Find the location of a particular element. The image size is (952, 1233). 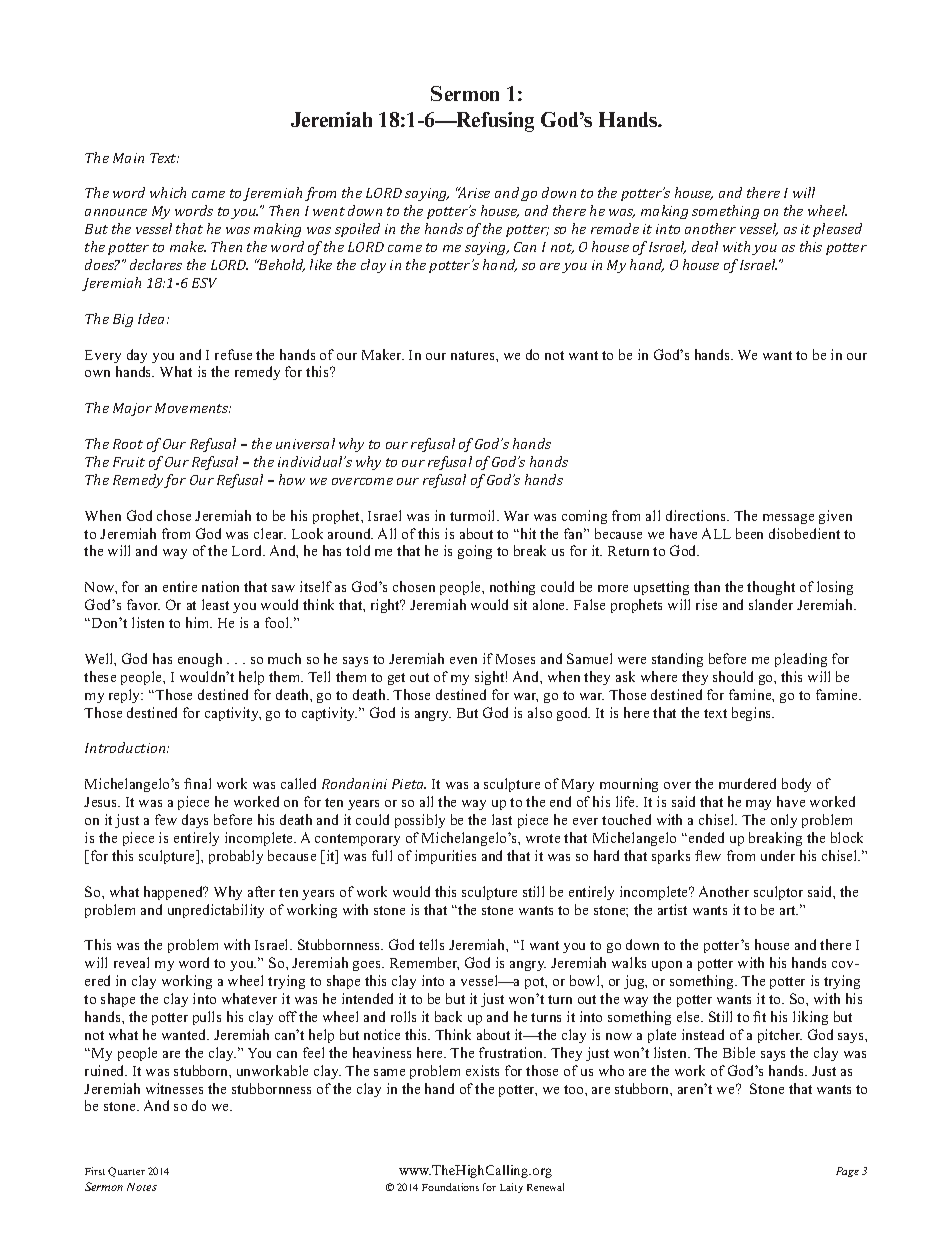

Foundations is located at coordinates (450, 1187).
